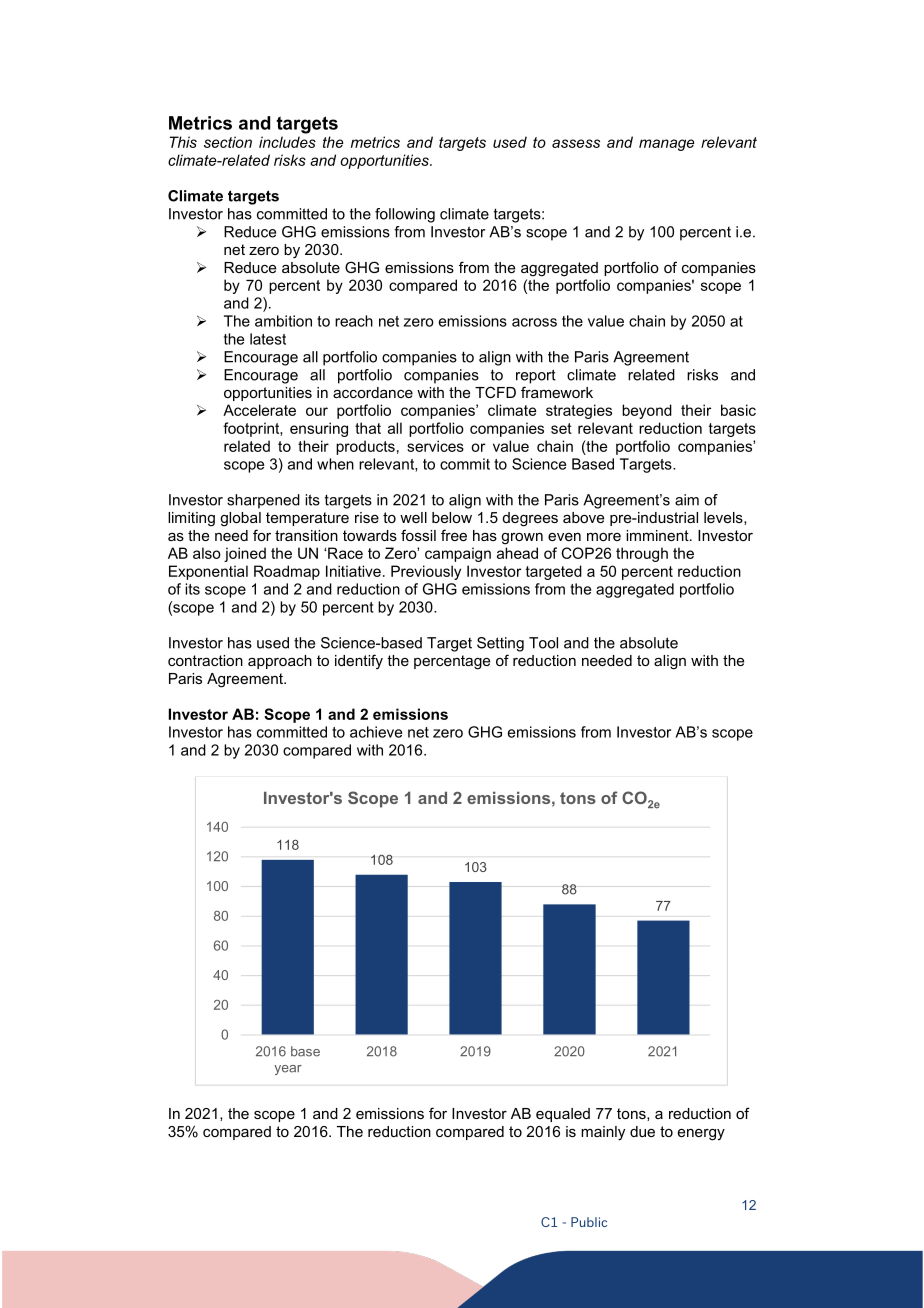 This image has height=1308, width=924. What do you see at coordinates (589, 1222) in the image?
I see `Public` at bounding box center [589, 1222].
